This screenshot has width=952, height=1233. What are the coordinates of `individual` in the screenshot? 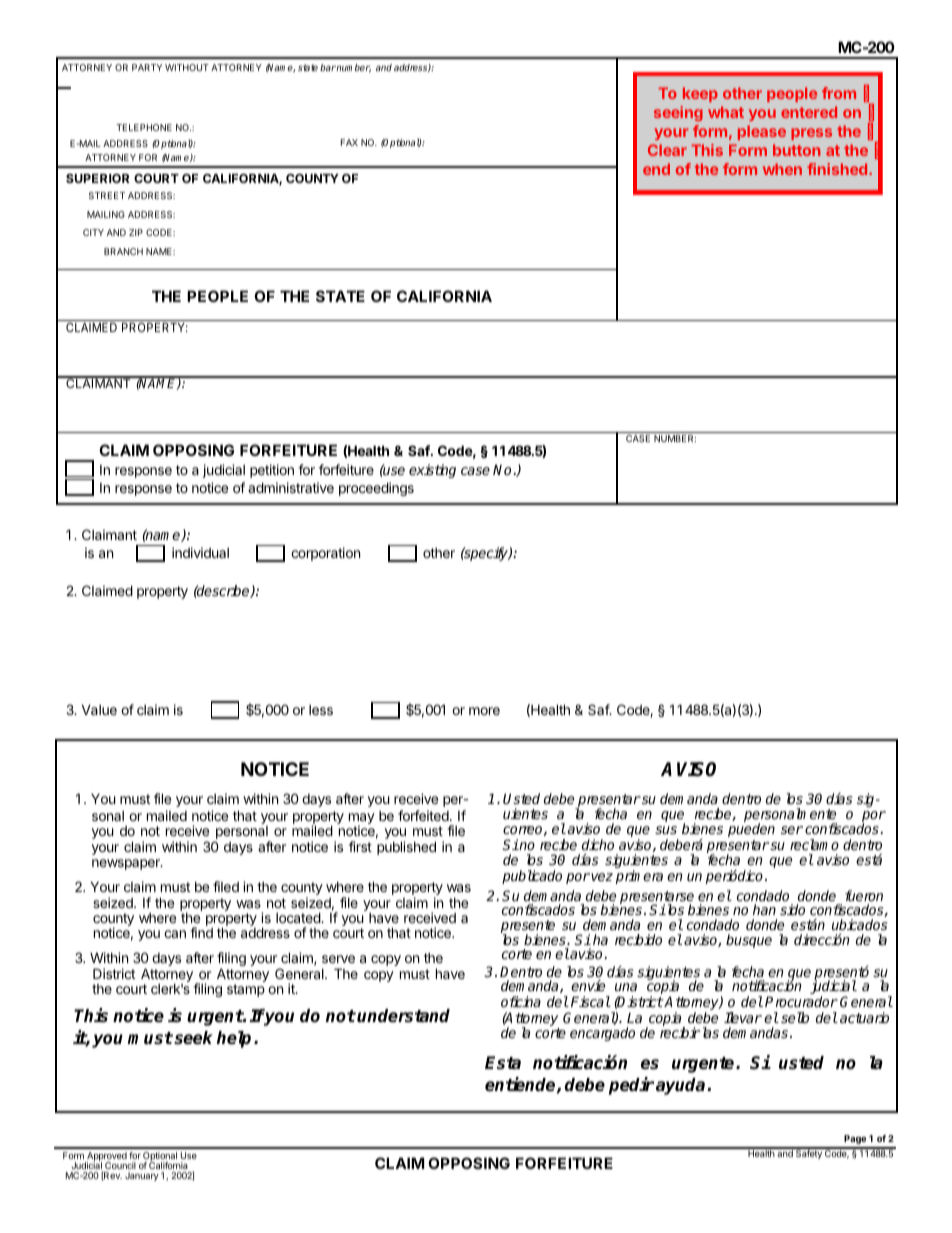 It's located at (200, 552).
